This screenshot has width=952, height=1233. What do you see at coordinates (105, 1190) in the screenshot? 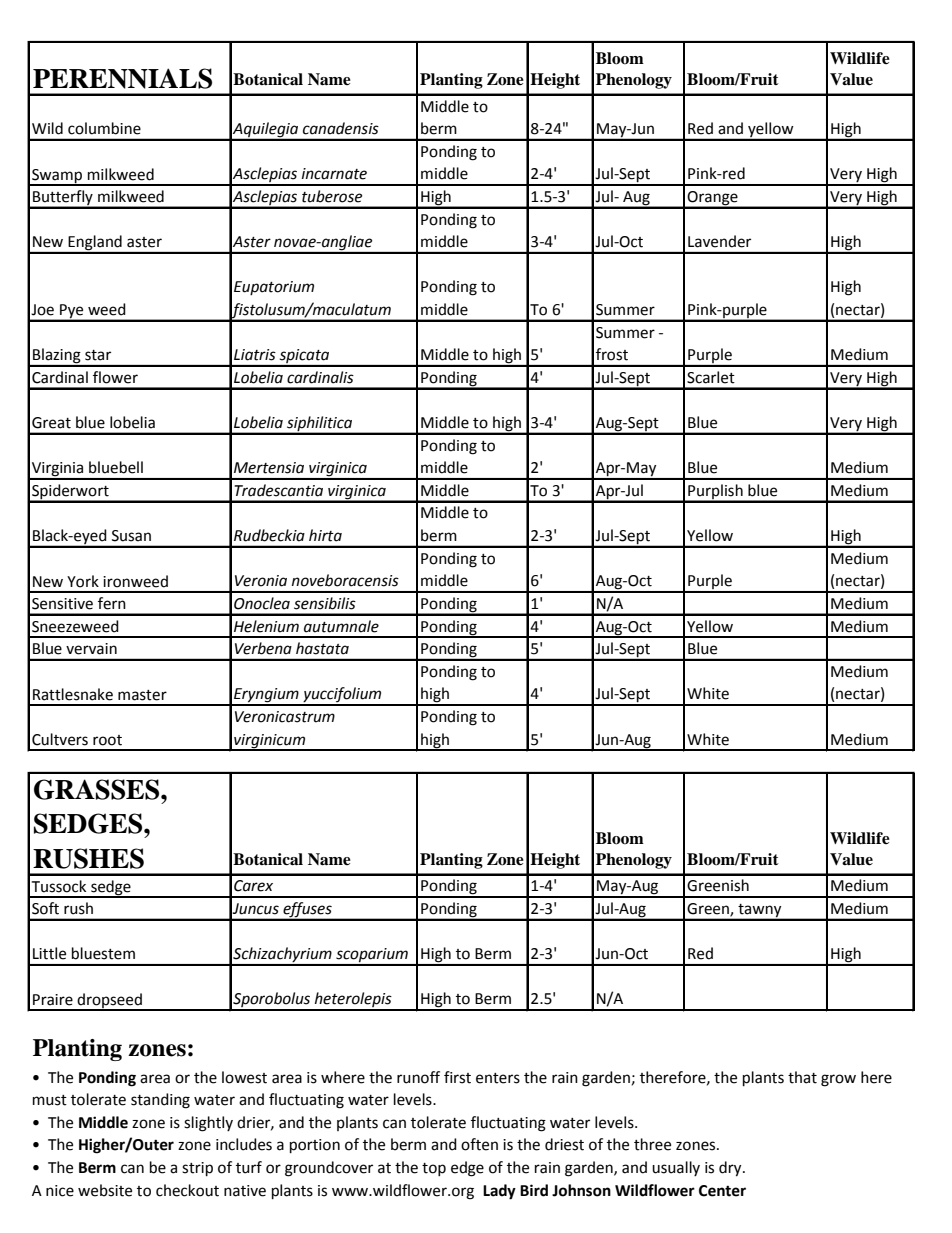
I see `website` at bounding box center [105, 1190].
